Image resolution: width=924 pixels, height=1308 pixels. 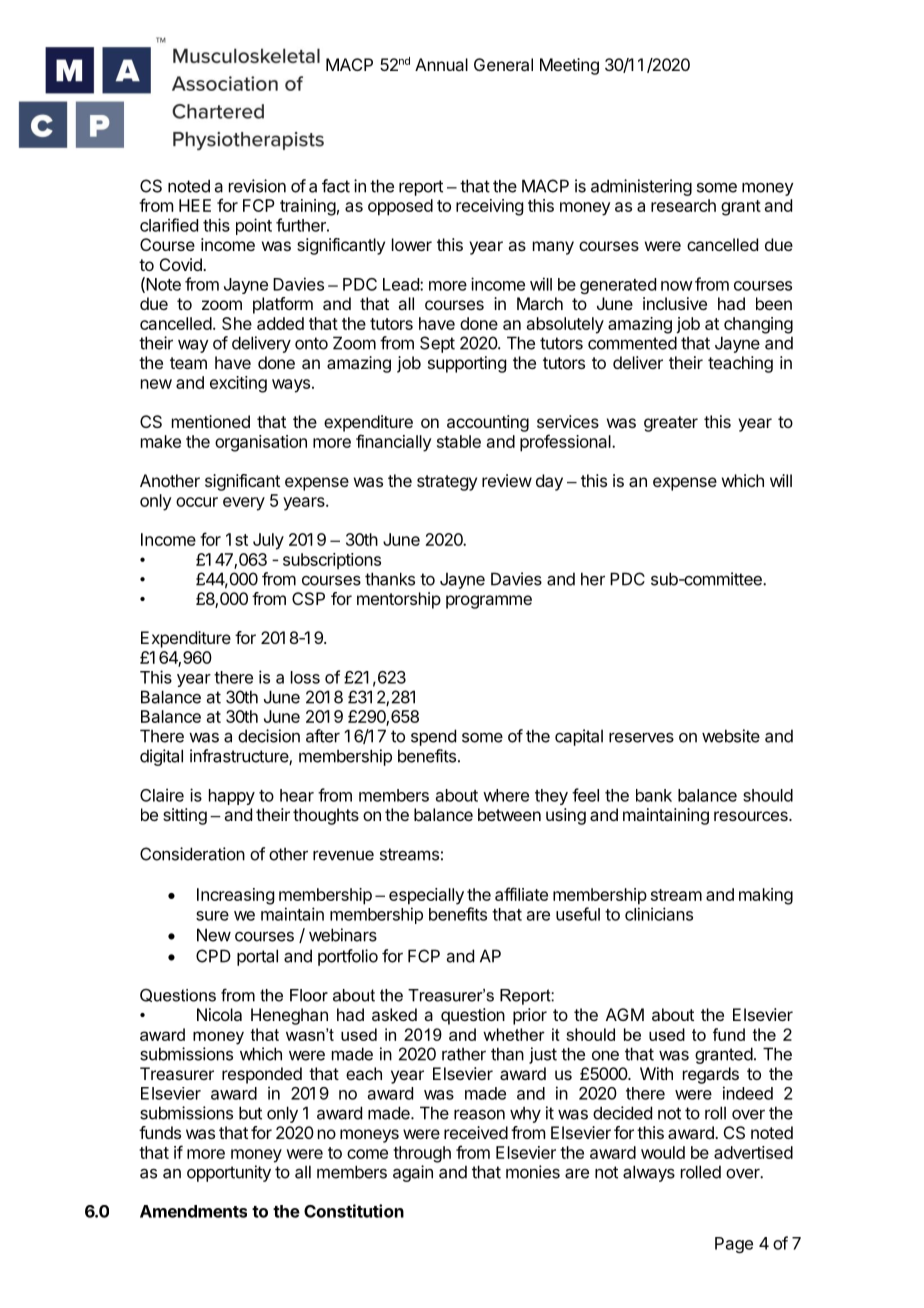 What do you see at coordinates (509, 814) in the screenshot?
I see `between` at bounding box center [509, 814].
